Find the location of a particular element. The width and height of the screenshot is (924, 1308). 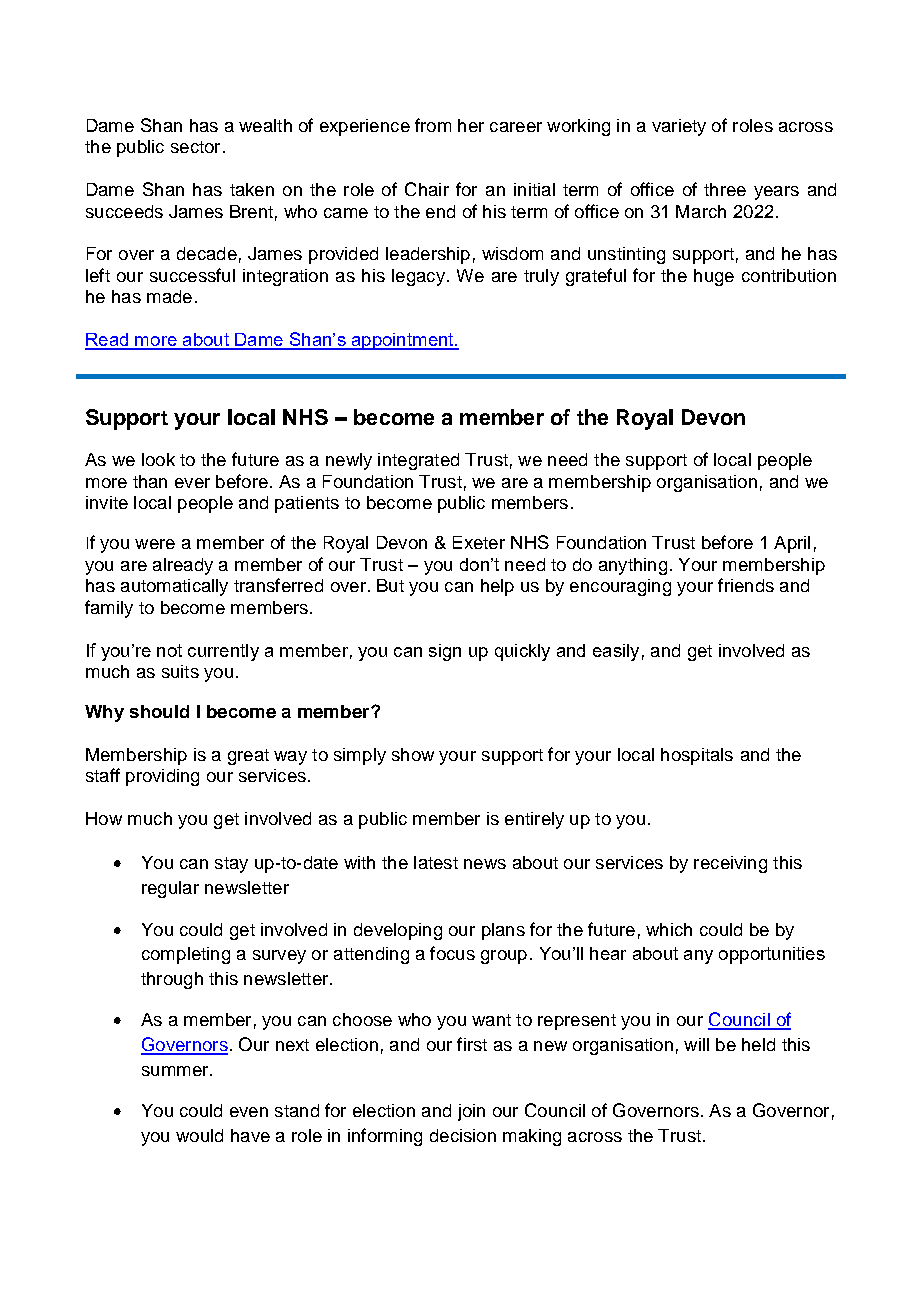

sector is located at coordinates (195, 147).
